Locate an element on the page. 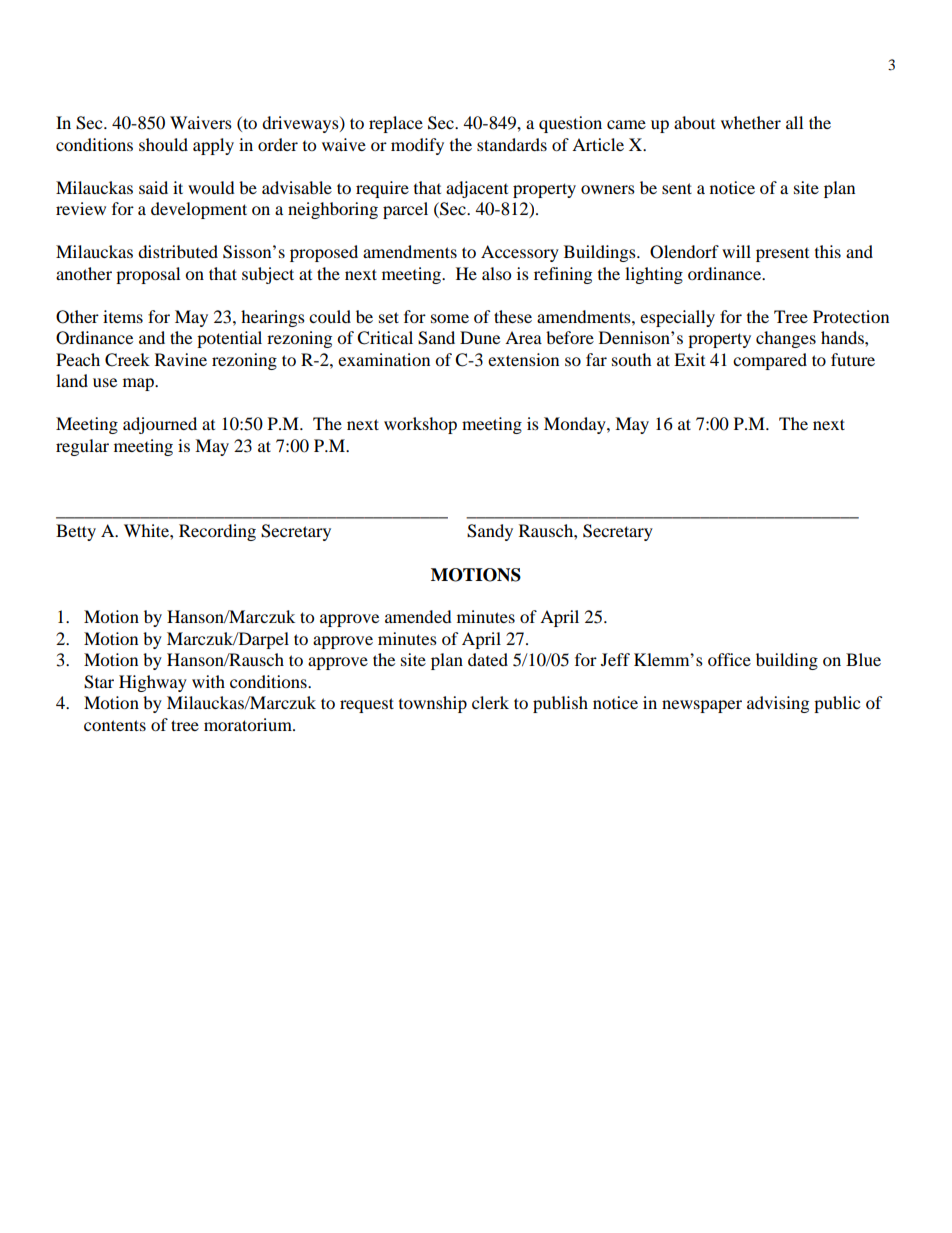  whether is located at coordinates (751, 122).
